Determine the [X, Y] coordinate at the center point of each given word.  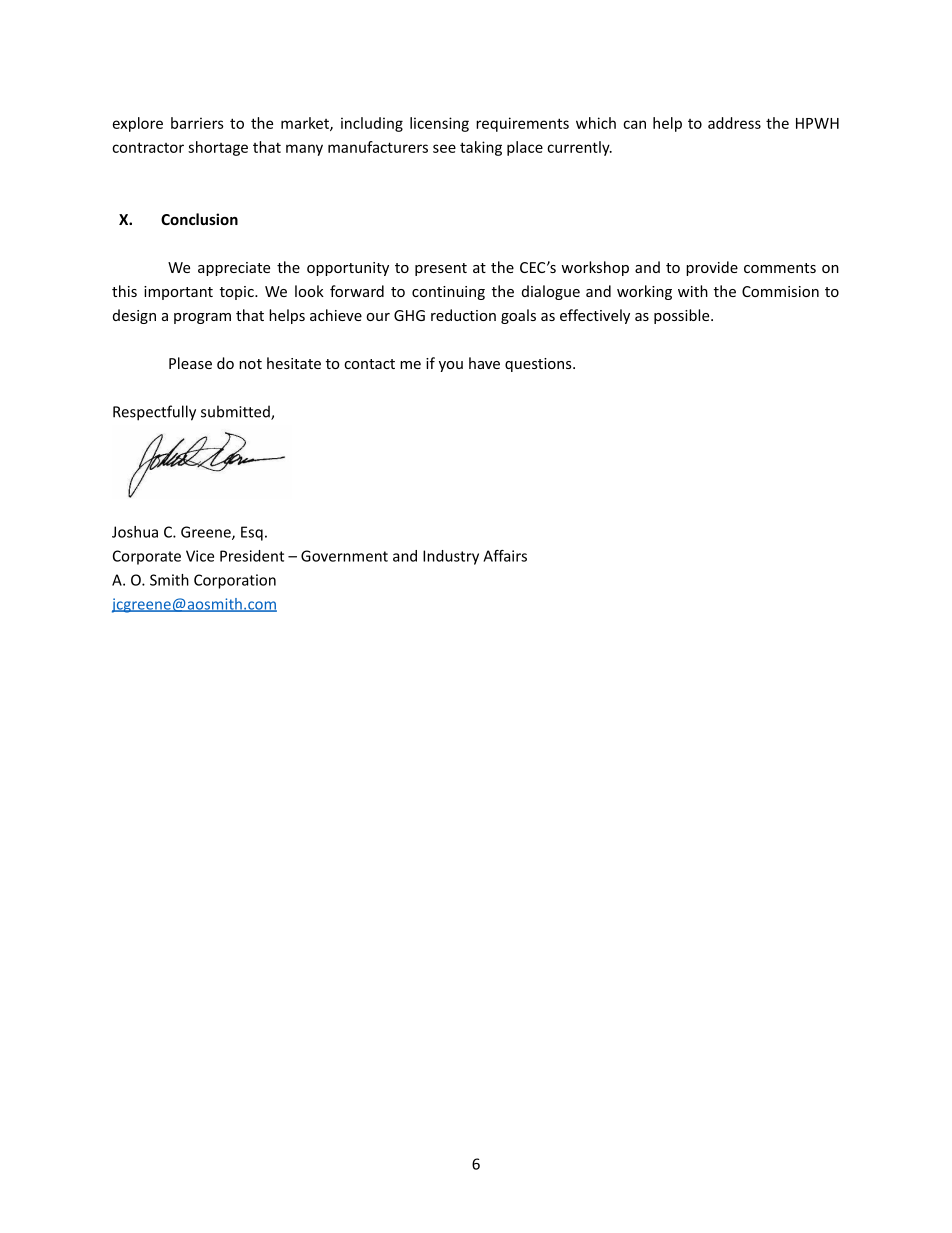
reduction [463, 315]
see [444, 148]
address [734, 123]
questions [539, 365]
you [451, 366]
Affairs [505, 556]
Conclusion [199, 219]
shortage [218, 148]
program [202, 318]
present [441, 269]
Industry [451, 557]
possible [683, 316]
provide [712, 268]
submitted [236, 412]
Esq [252, 533]
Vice [200, 556]
